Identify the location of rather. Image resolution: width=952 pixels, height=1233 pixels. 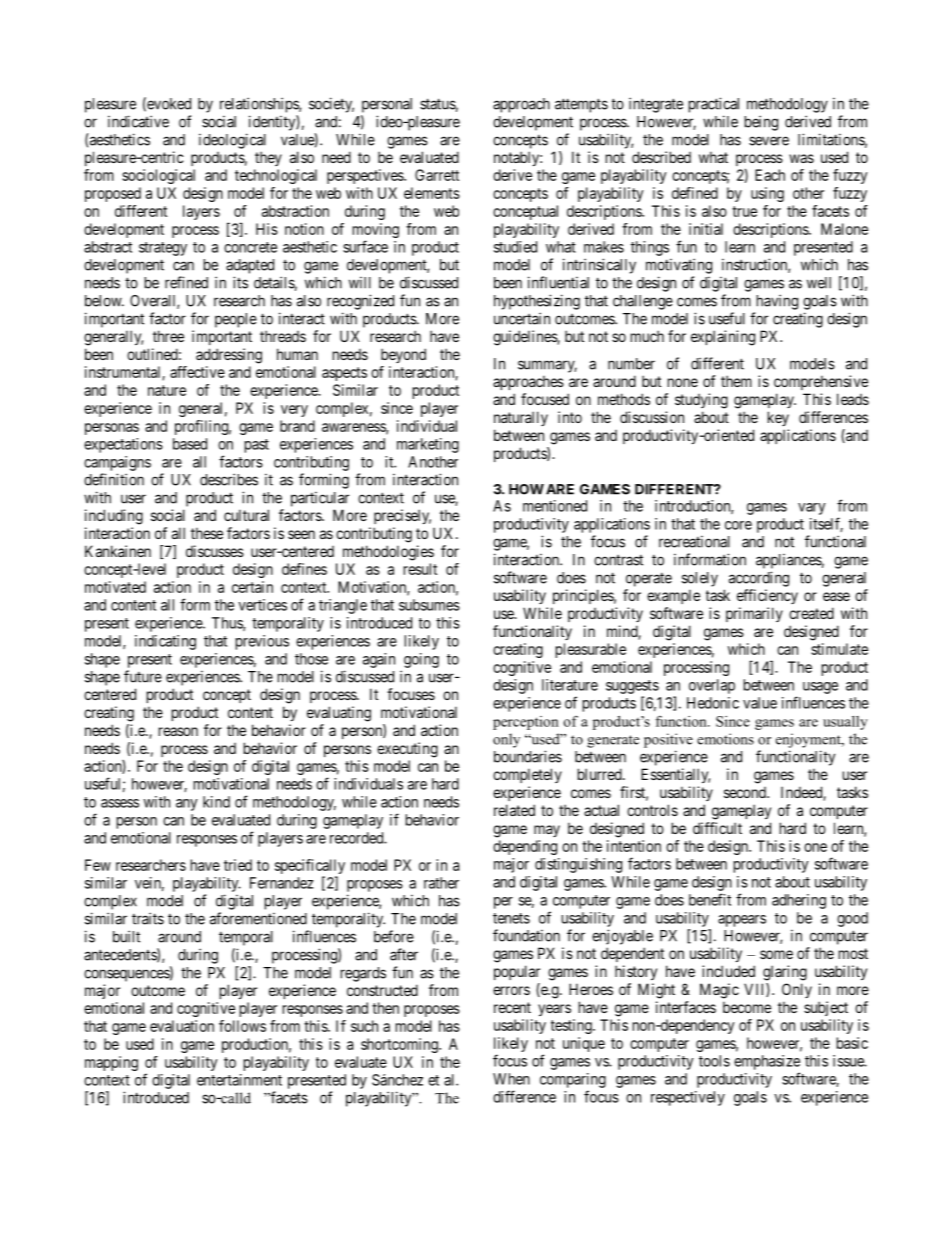
(441, 883).
